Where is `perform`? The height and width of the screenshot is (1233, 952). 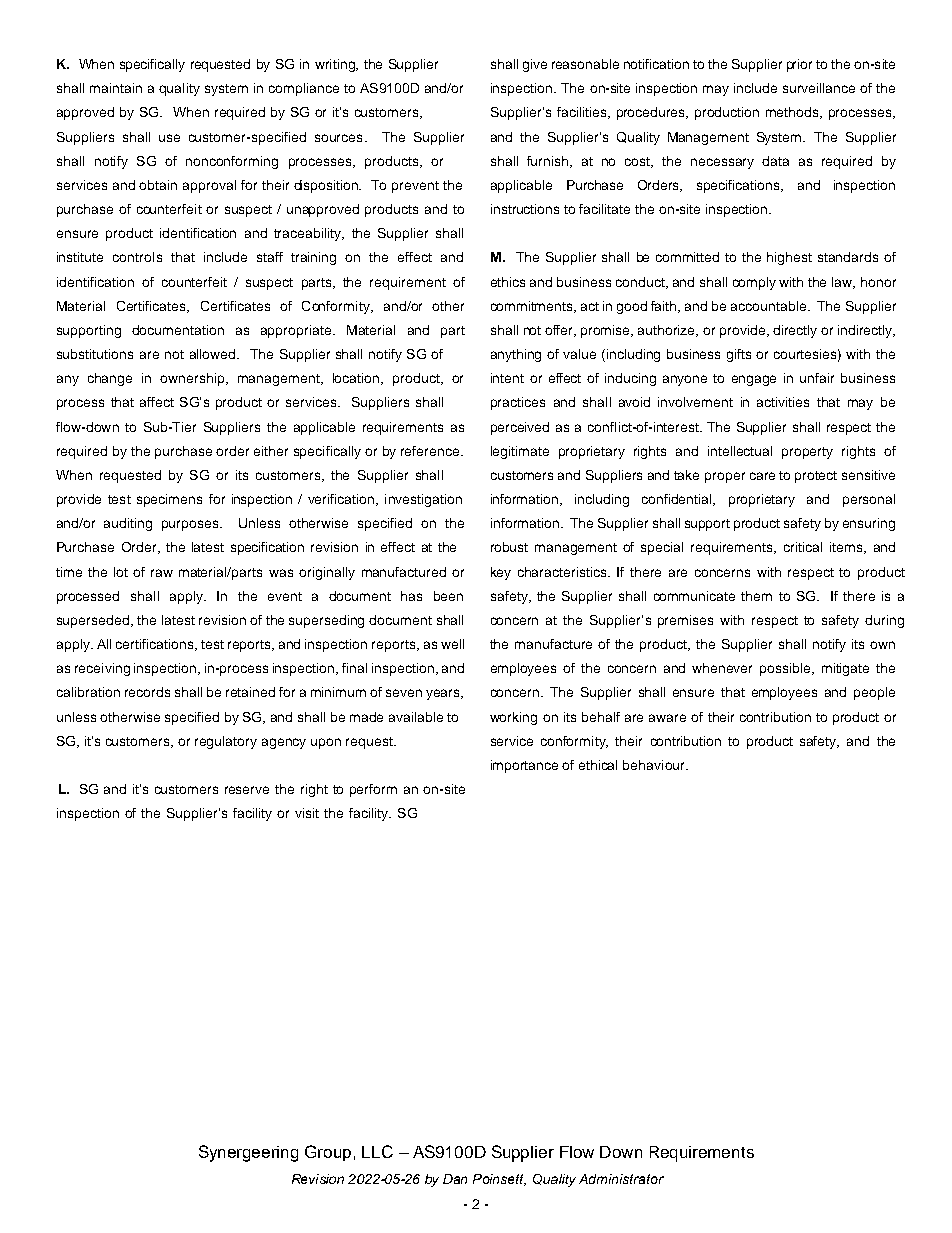
perform is located at coordinates (373, 790).
